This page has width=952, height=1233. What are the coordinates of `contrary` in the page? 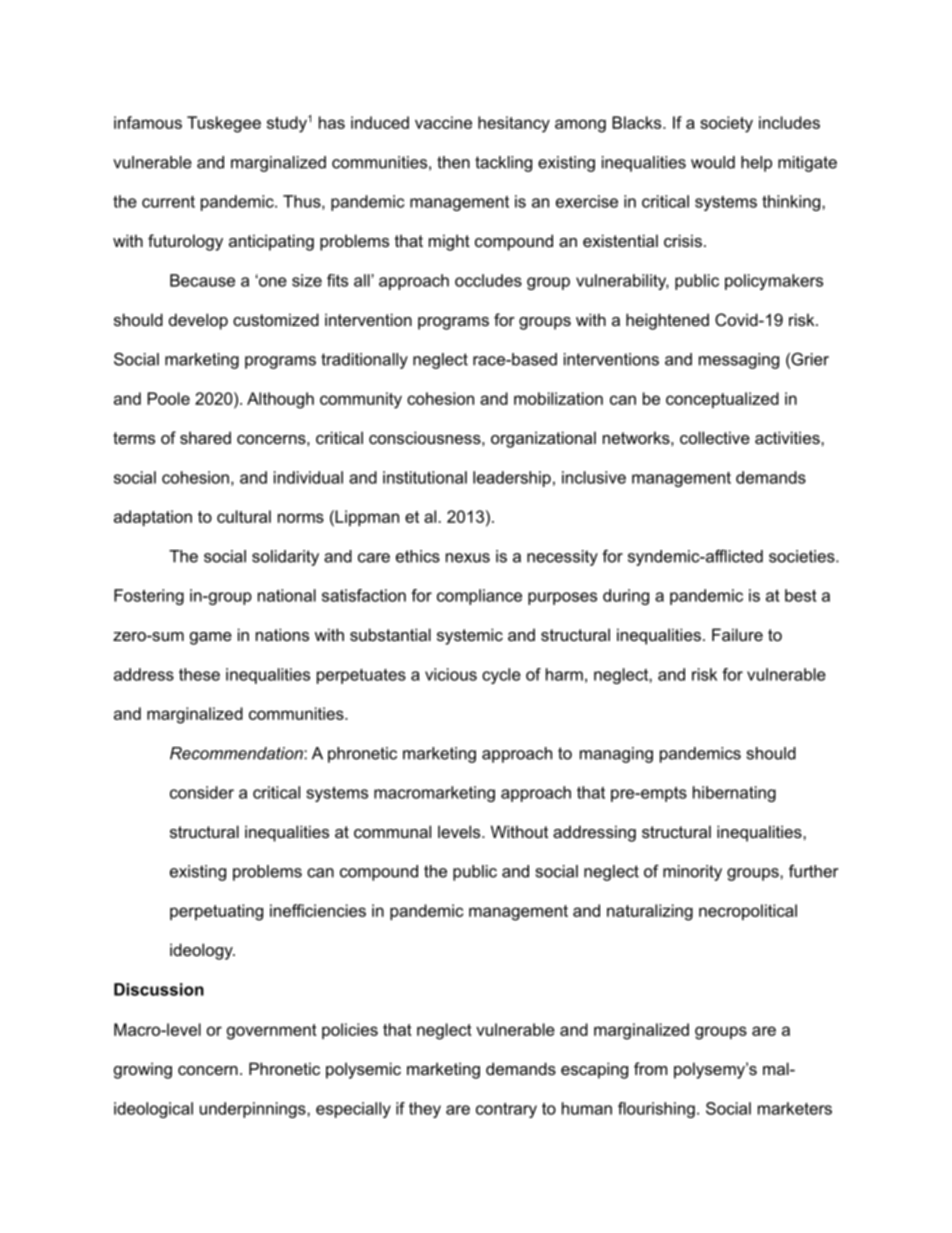 It's located at (506, 1110).
